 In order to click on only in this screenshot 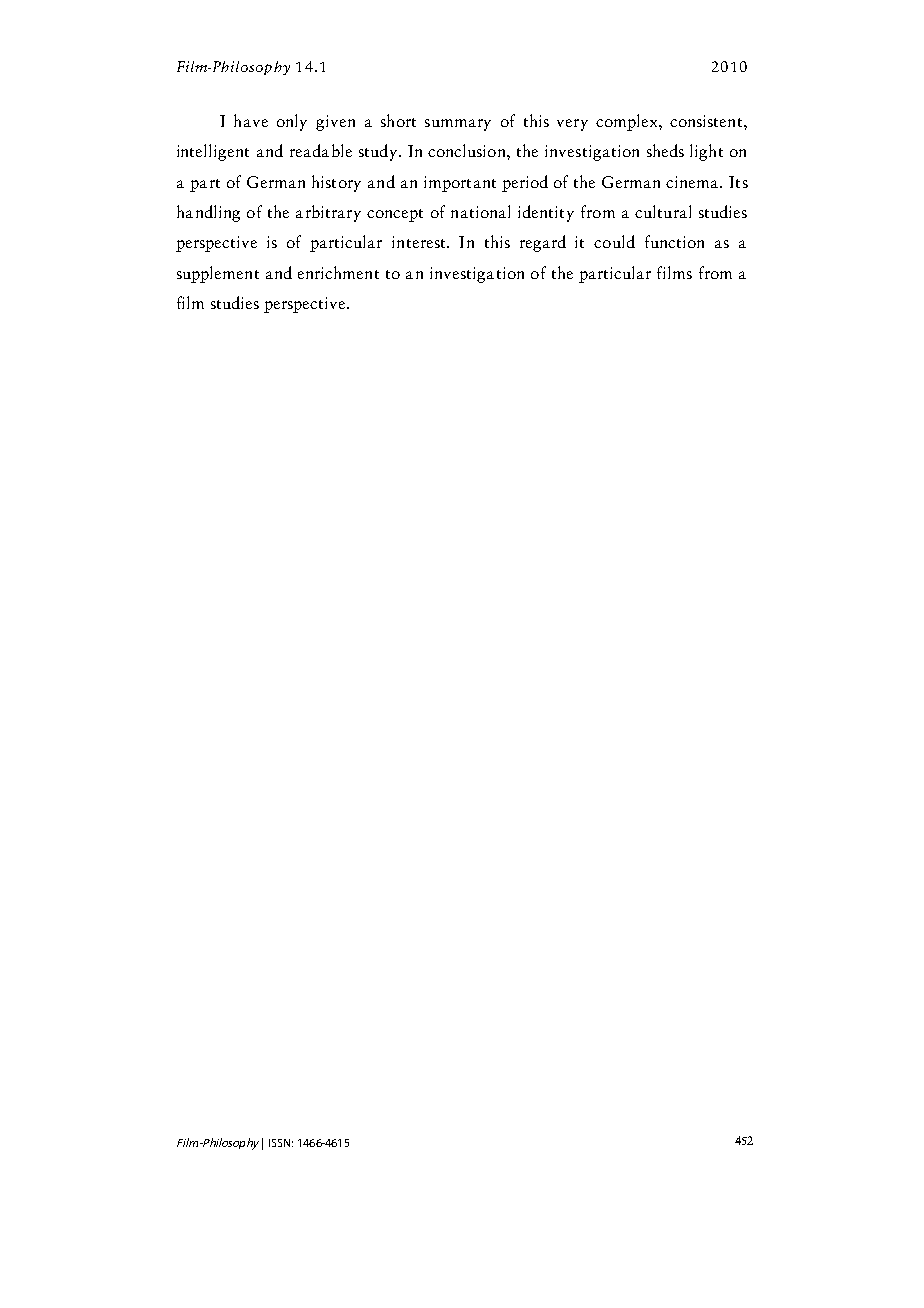, I will do `click(292, 122)`.
